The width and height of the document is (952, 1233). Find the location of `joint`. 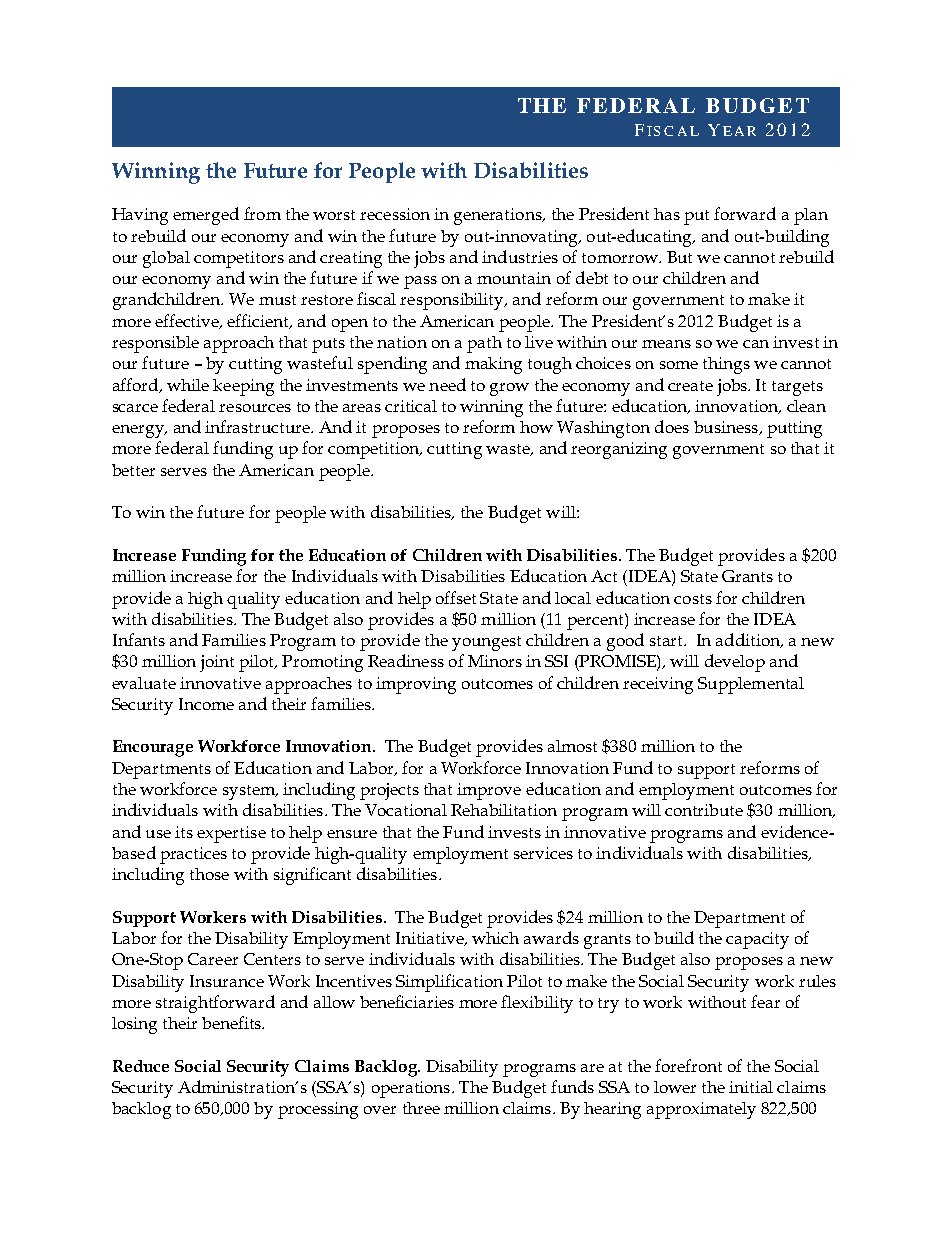

joint is located at coordinates (217, 663).
